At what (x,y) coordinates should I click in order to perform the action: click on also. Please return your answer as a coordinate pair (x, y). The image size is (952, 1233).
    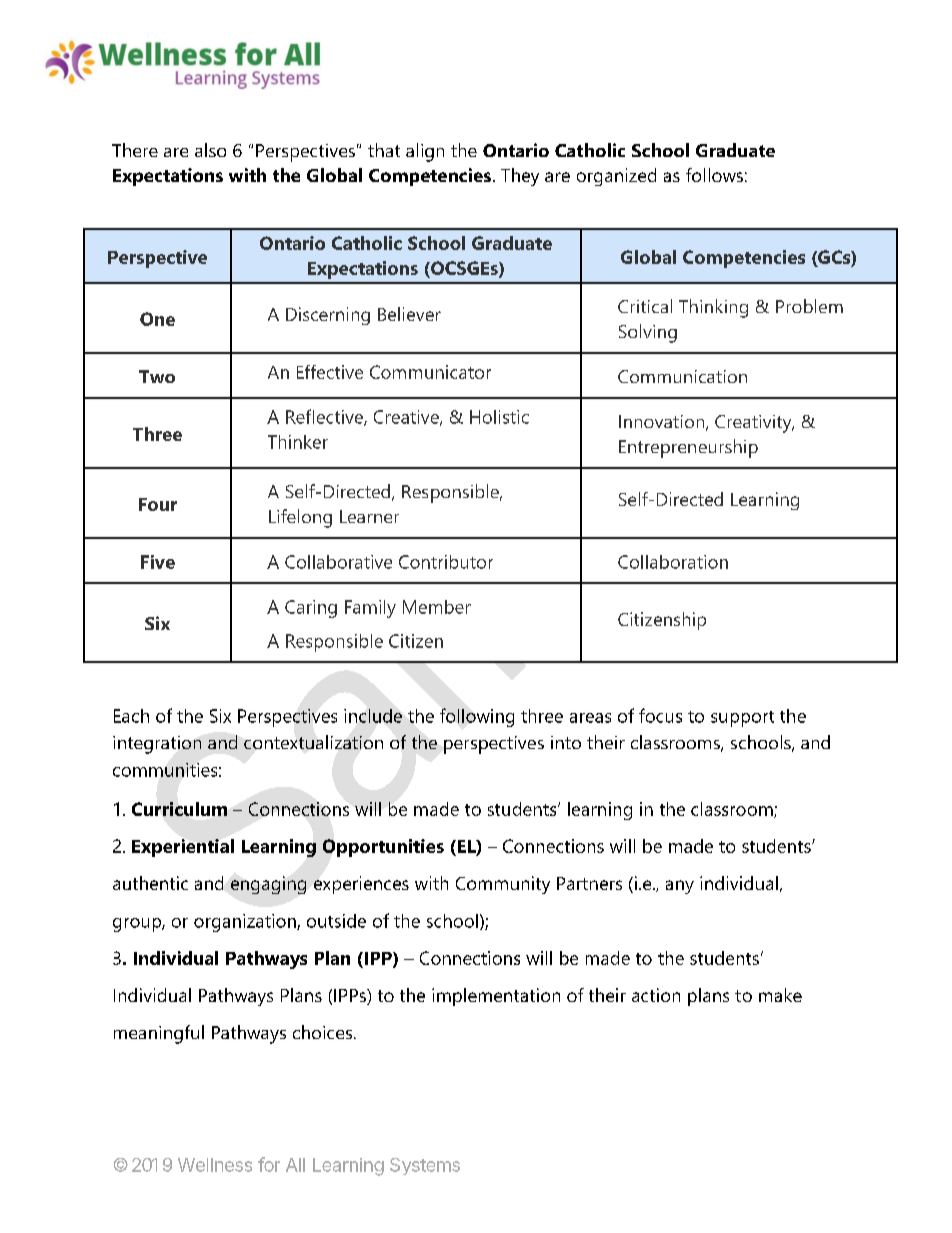
    Looking at the image, I should click on (210, 150).
